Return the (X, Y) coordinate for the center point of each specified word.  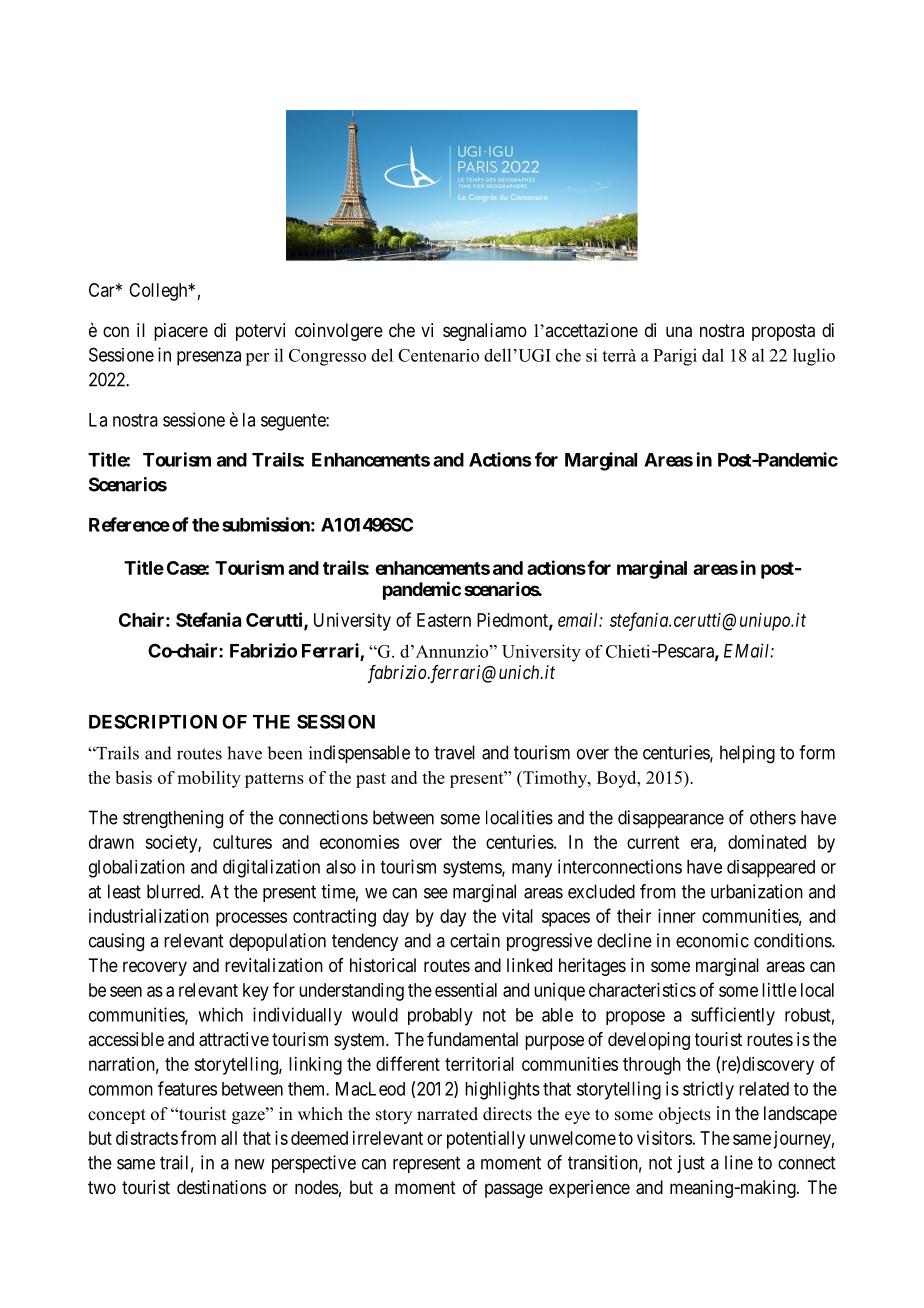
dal (713, 355)
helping (747, 754)
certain (475, 940)
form (817, 752)
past (371, 780)
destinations (221, 1187)
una (679, 332)
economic (712, 940)
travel (454, 752)
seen (126, 991)
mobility (209, 779)
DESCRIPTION (153, 721)
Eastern (444, 620)
